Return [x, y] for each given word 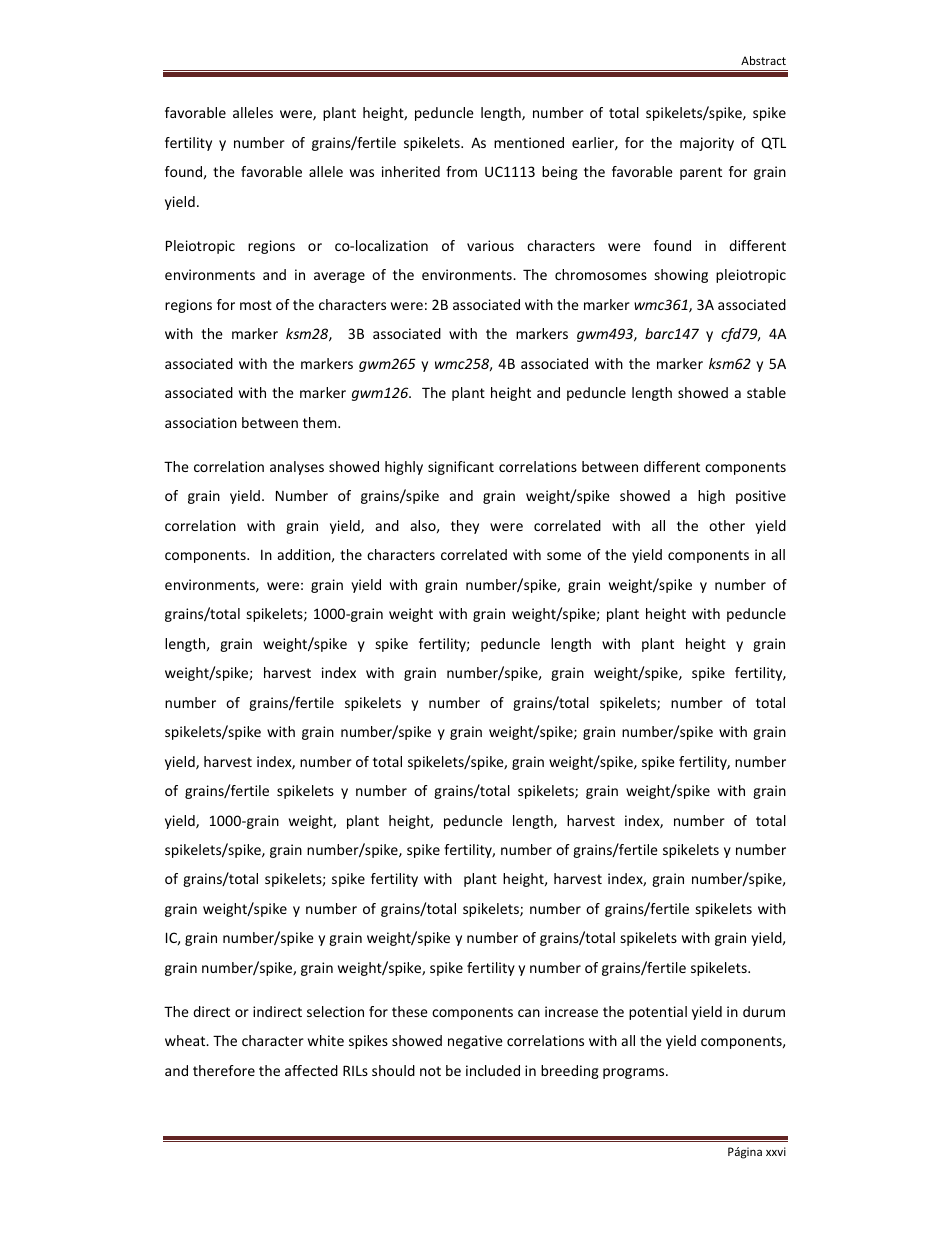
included [493, 1070]
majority [707, 144]
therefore [224, 1070]
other [727, 525]
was [362, 173]
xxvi [776, 1151]
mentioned [529, 142]
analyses [297, 468]
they [465, 527]
